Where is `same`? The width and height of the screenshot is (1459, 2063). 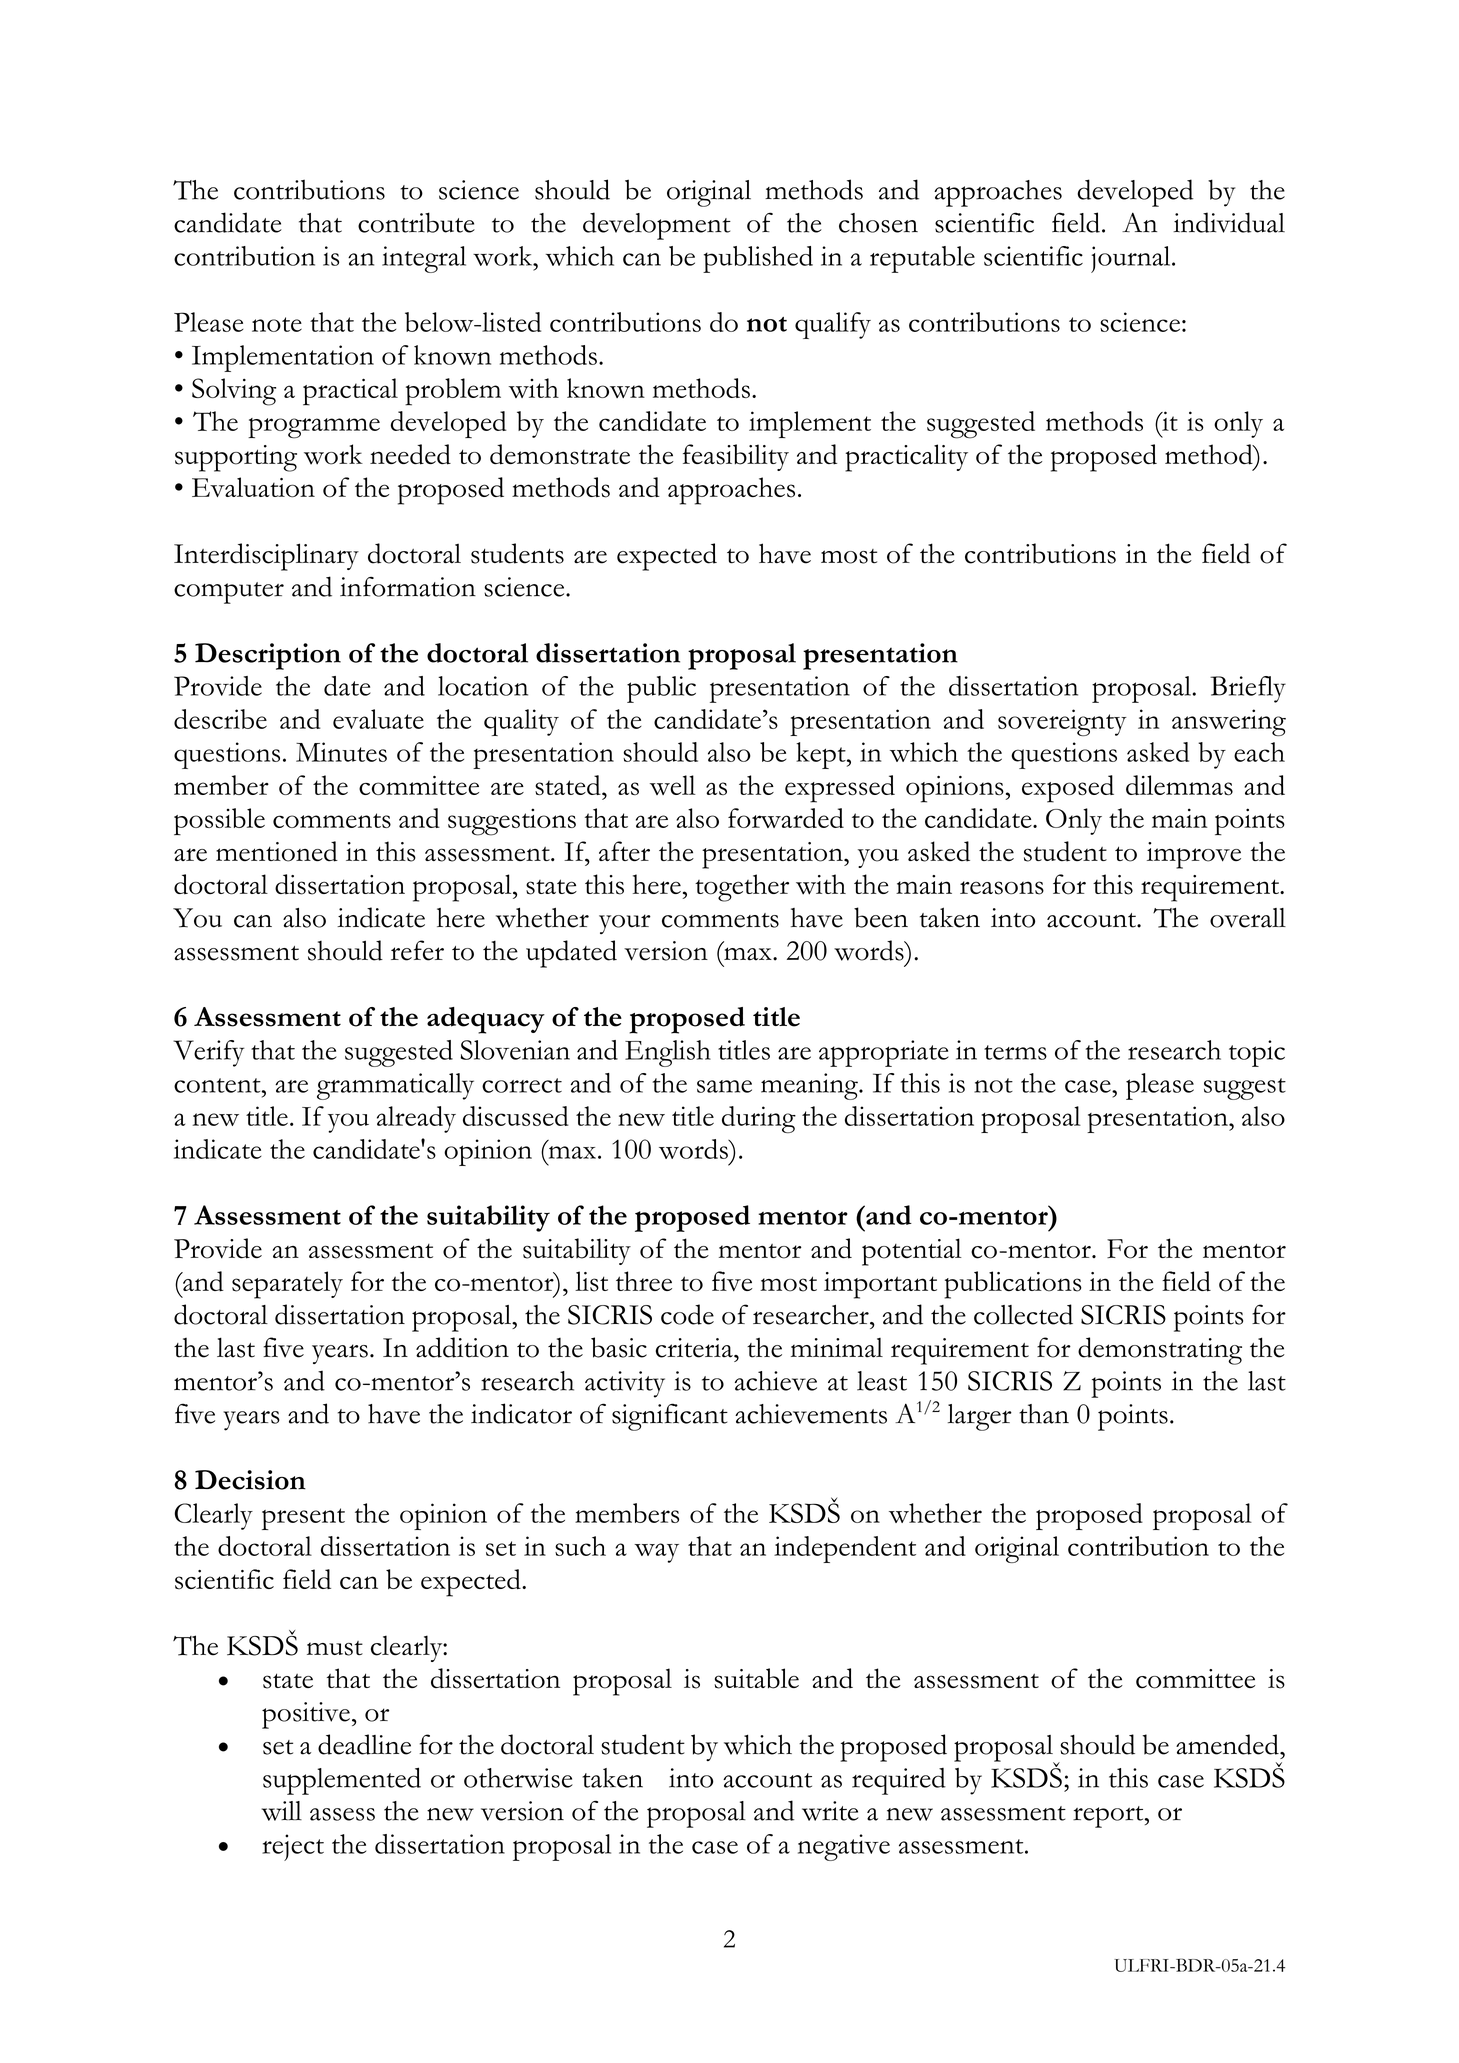 same is located at coordinates (724, 1086).
